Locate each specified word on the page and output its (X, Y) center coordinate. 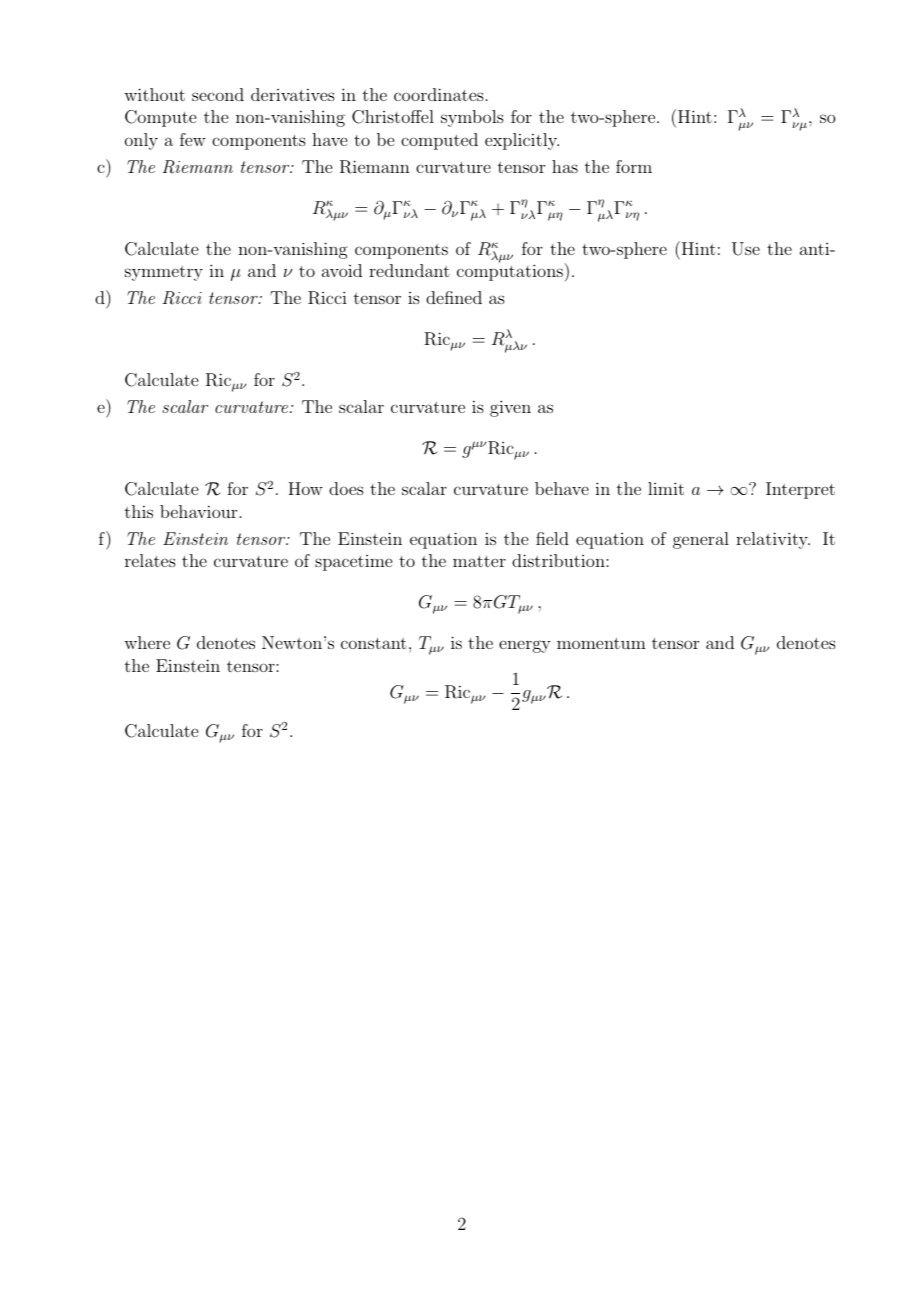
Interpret (800, 490)
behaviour (198, 511)
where (147, 642)
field (552, 538)
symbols (472, 118)
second (218, 94)
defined (454, 297)
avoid (342, 270)
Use (746, 249)
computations (510, 272)
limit (666, 488)
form (634, 166)
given (510, 408)
